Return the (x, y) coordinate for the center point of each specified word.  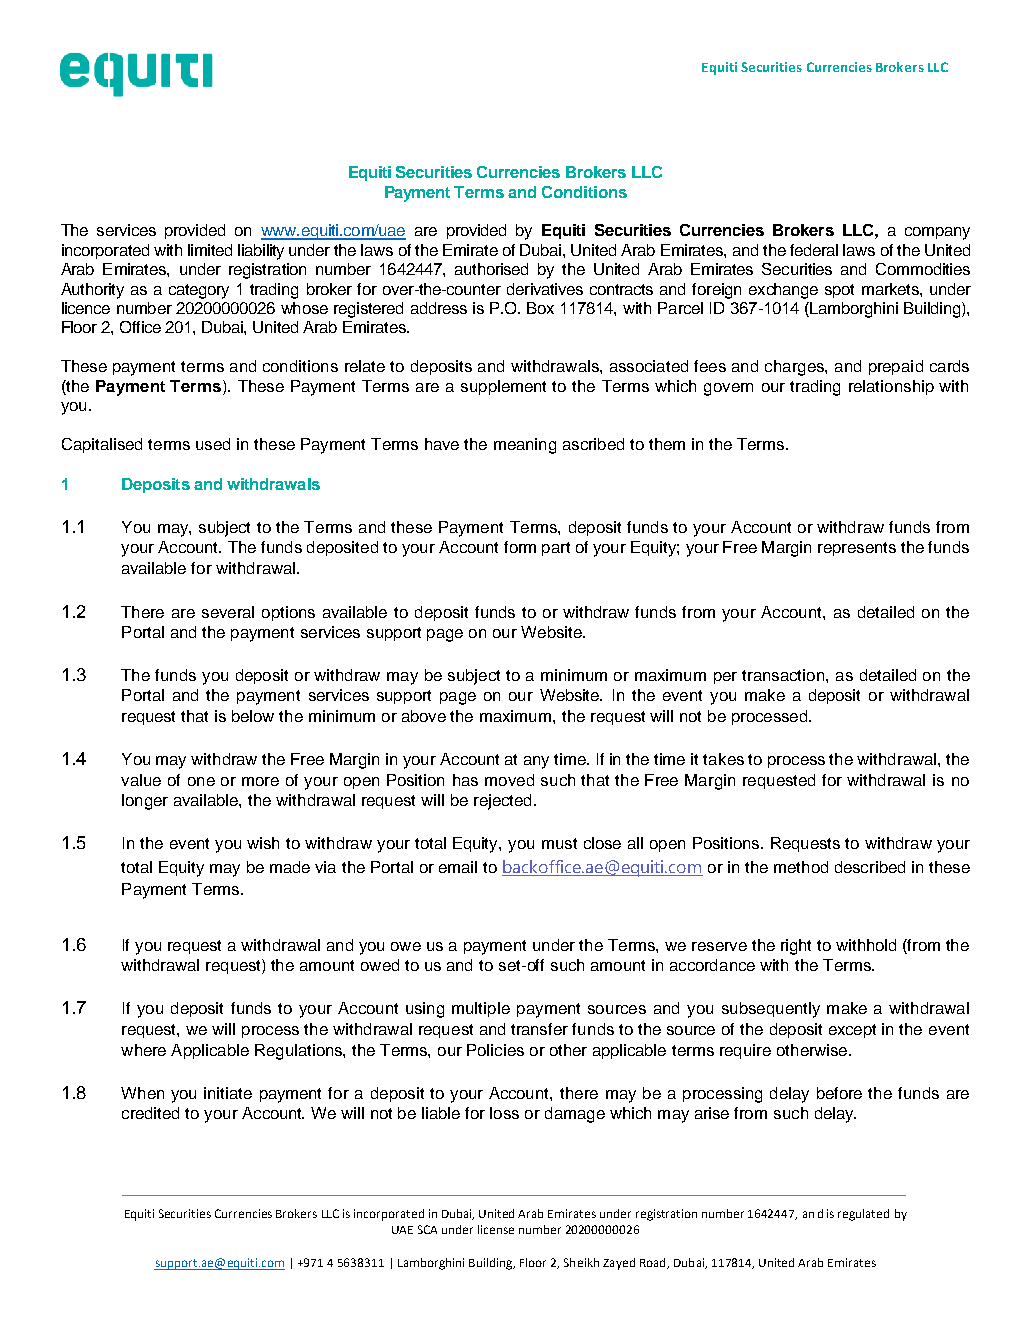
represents (857, 549)
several (228, 612)
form (520, 547)
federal (814, 250)
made (290, 867)
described (870, 867)
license (496, 1229)
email (458, 867)
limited (210, 250)
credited (150, 1113)
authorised (491, 269)
